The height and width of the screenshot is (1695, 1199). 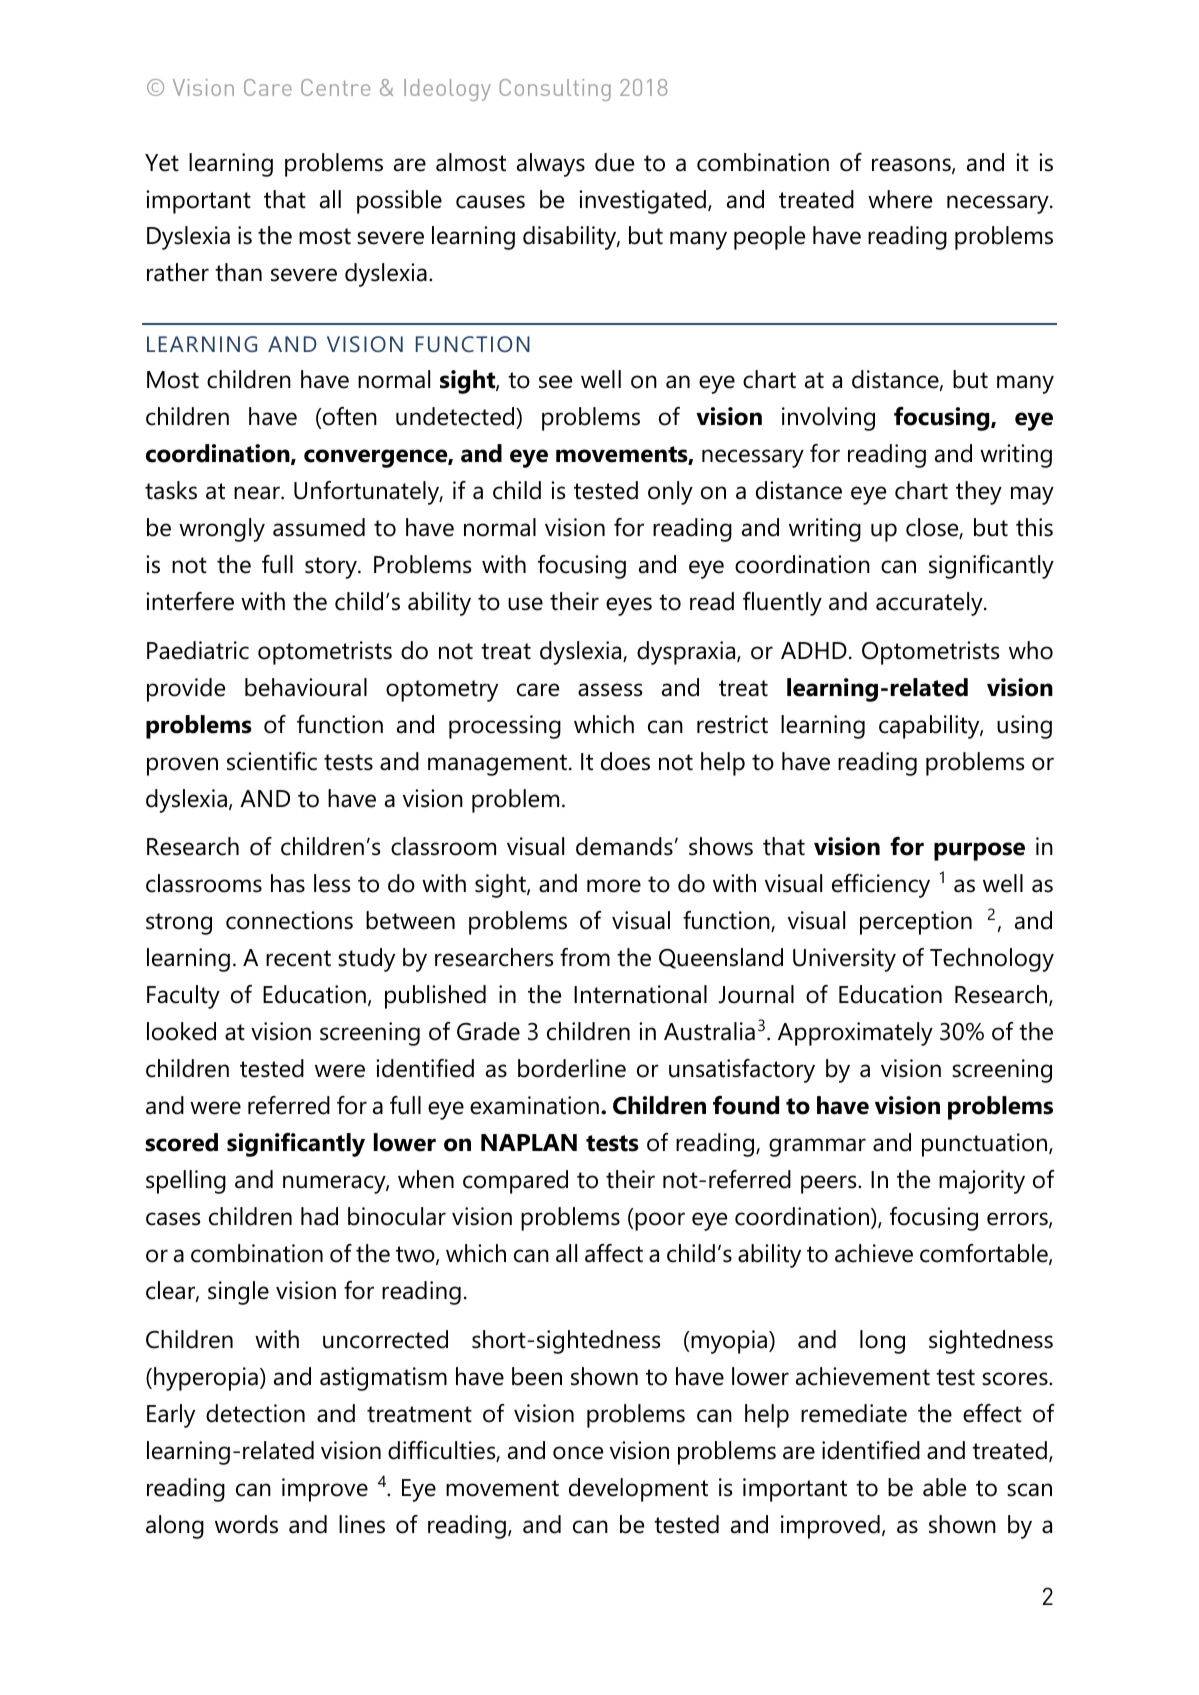 I want to click on borderline, so click(x=572, y=1068).
